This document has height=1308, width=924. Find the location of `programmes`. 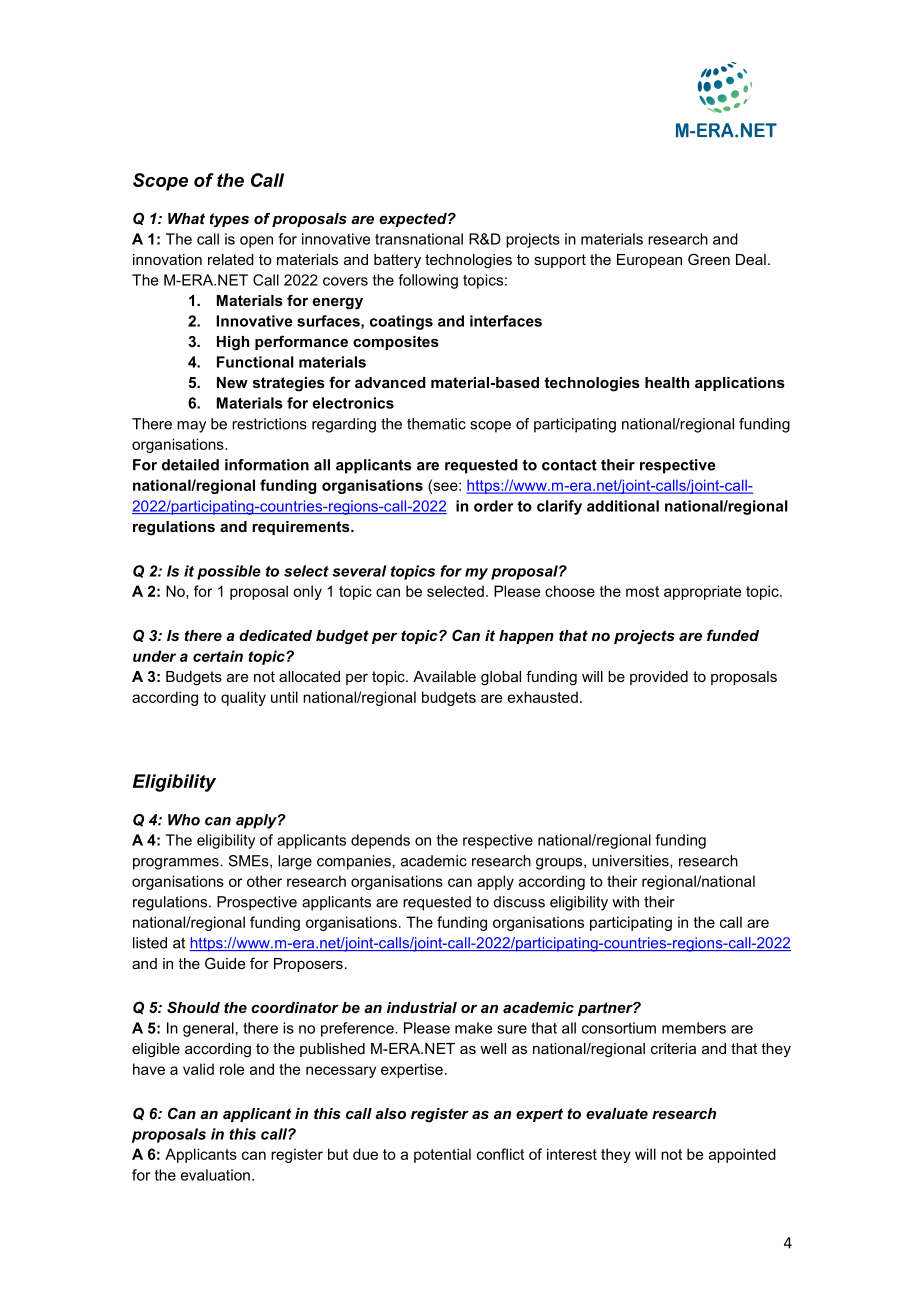

programmes is located at coordinates (177, 864).
